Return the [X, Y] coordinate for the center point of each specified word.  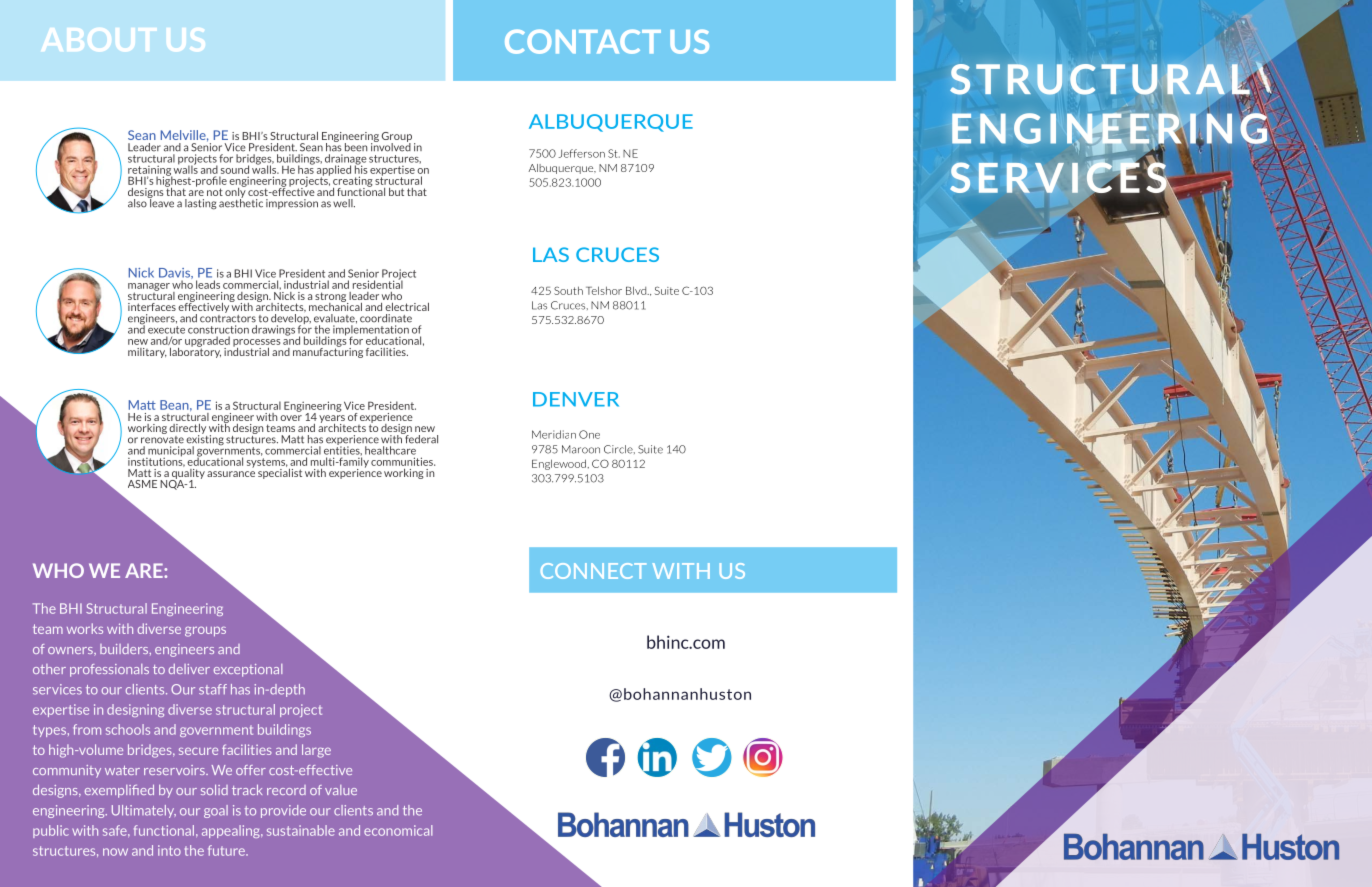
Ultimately [144, 811]
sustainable [301, 830]
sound [235, 169]
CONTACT [583, 41]
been [356, 147]
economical [398, 830]
